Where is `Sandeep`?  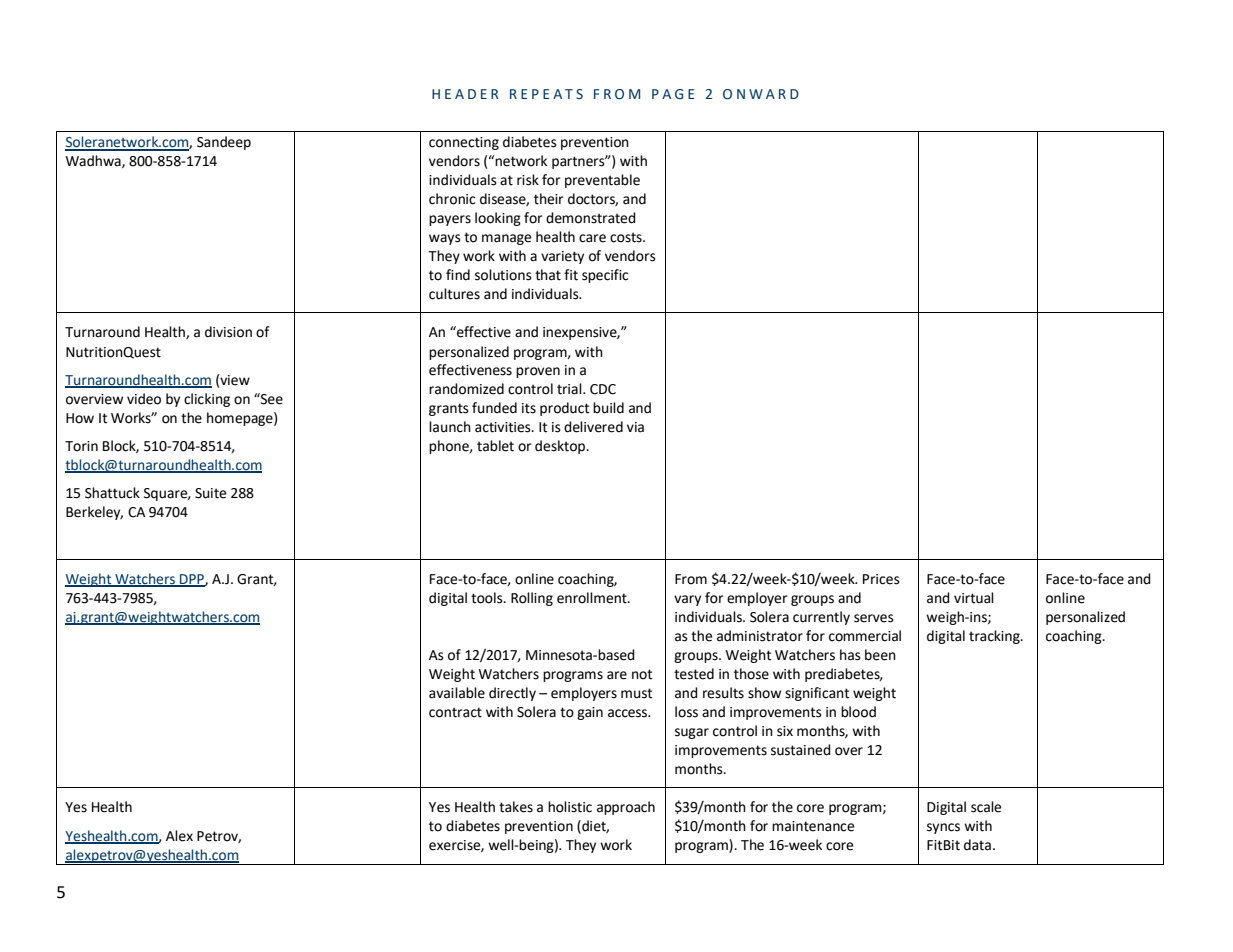
Sandeep is located at coordinates (224, 143).
